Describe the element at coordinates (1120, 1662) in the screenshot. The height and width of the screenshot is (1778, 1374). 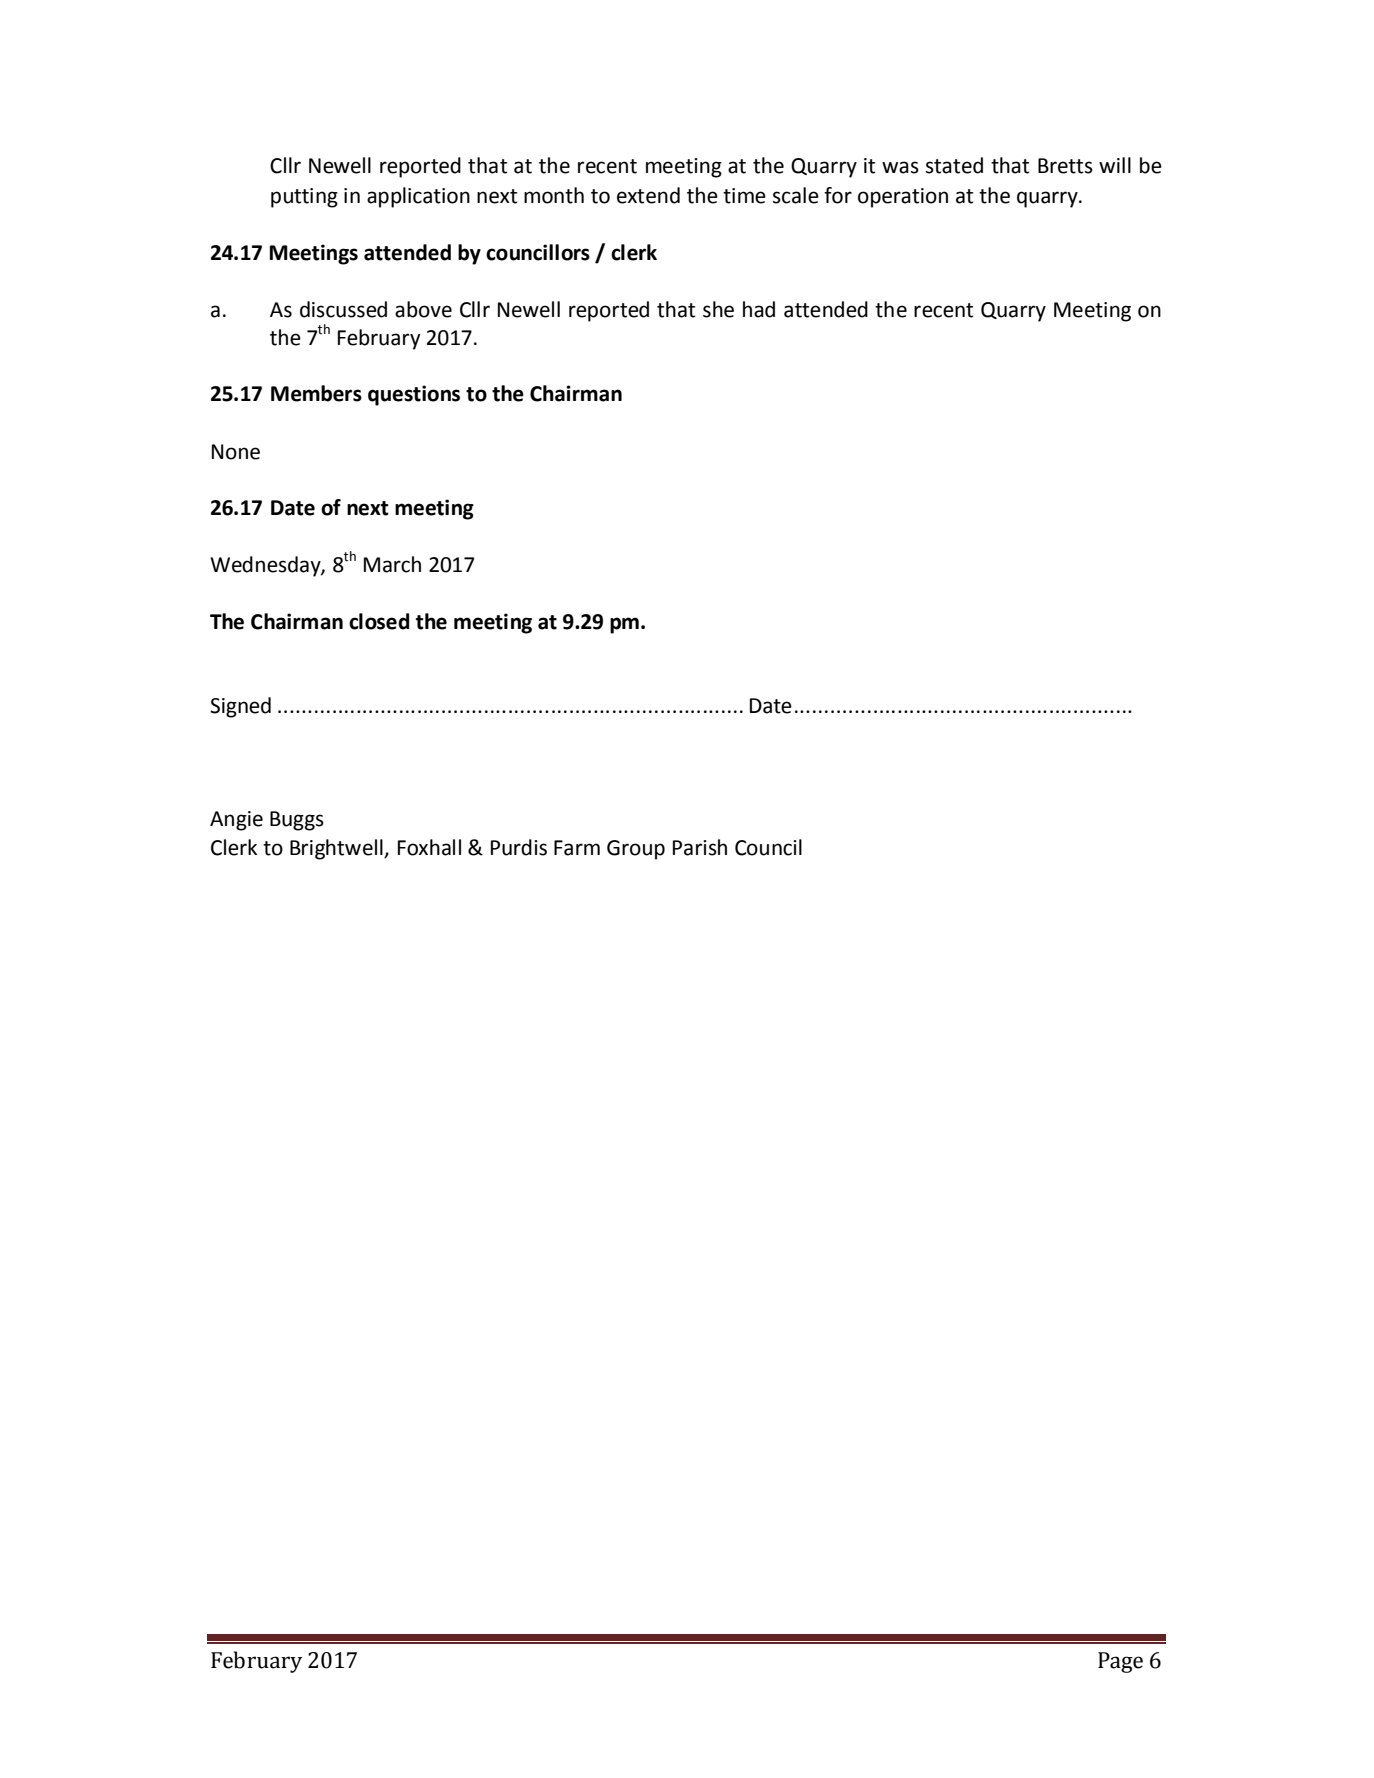
I see `Page` at that location.
